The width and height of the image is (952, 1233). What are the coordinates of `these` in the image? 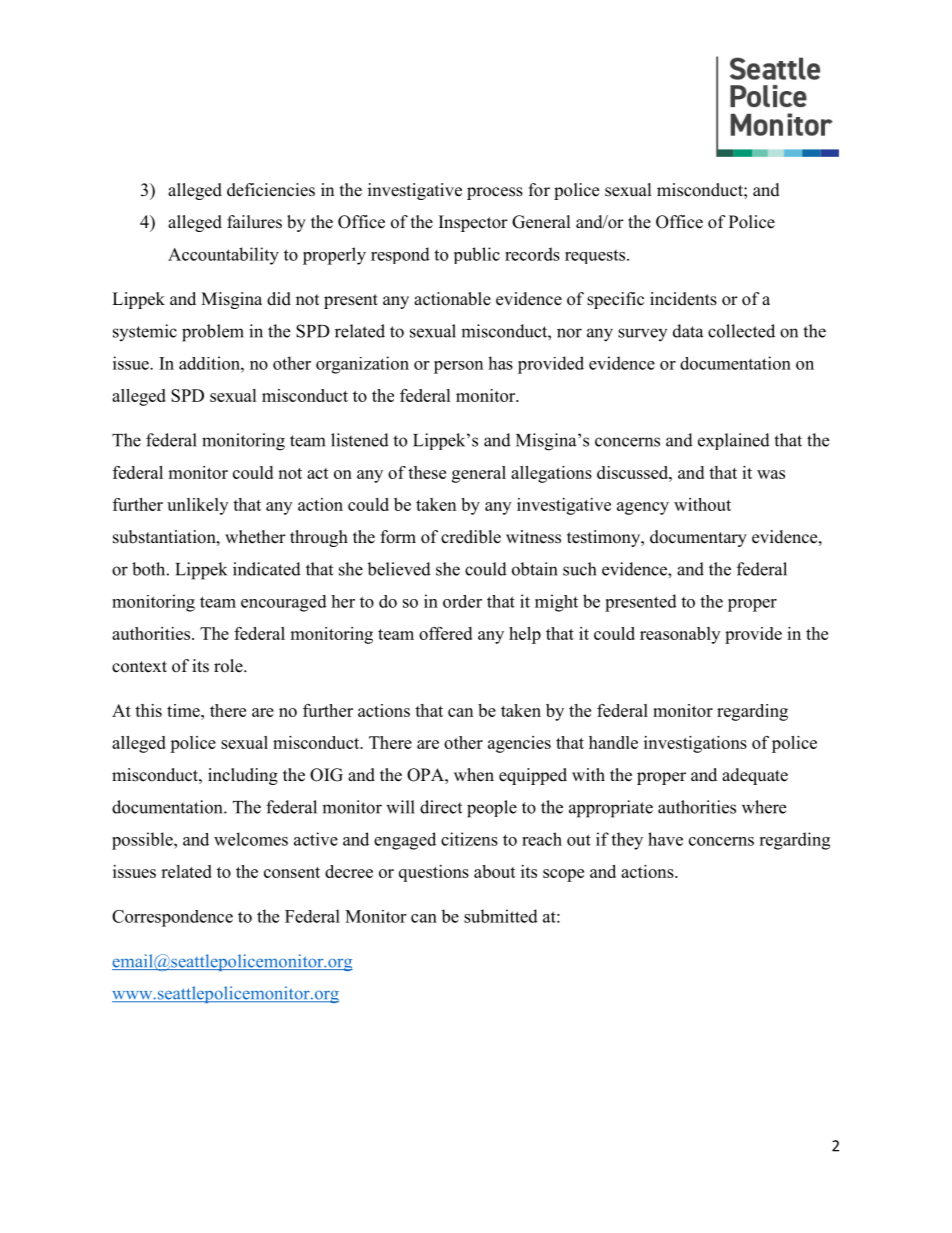 It's located at (427, 472).
